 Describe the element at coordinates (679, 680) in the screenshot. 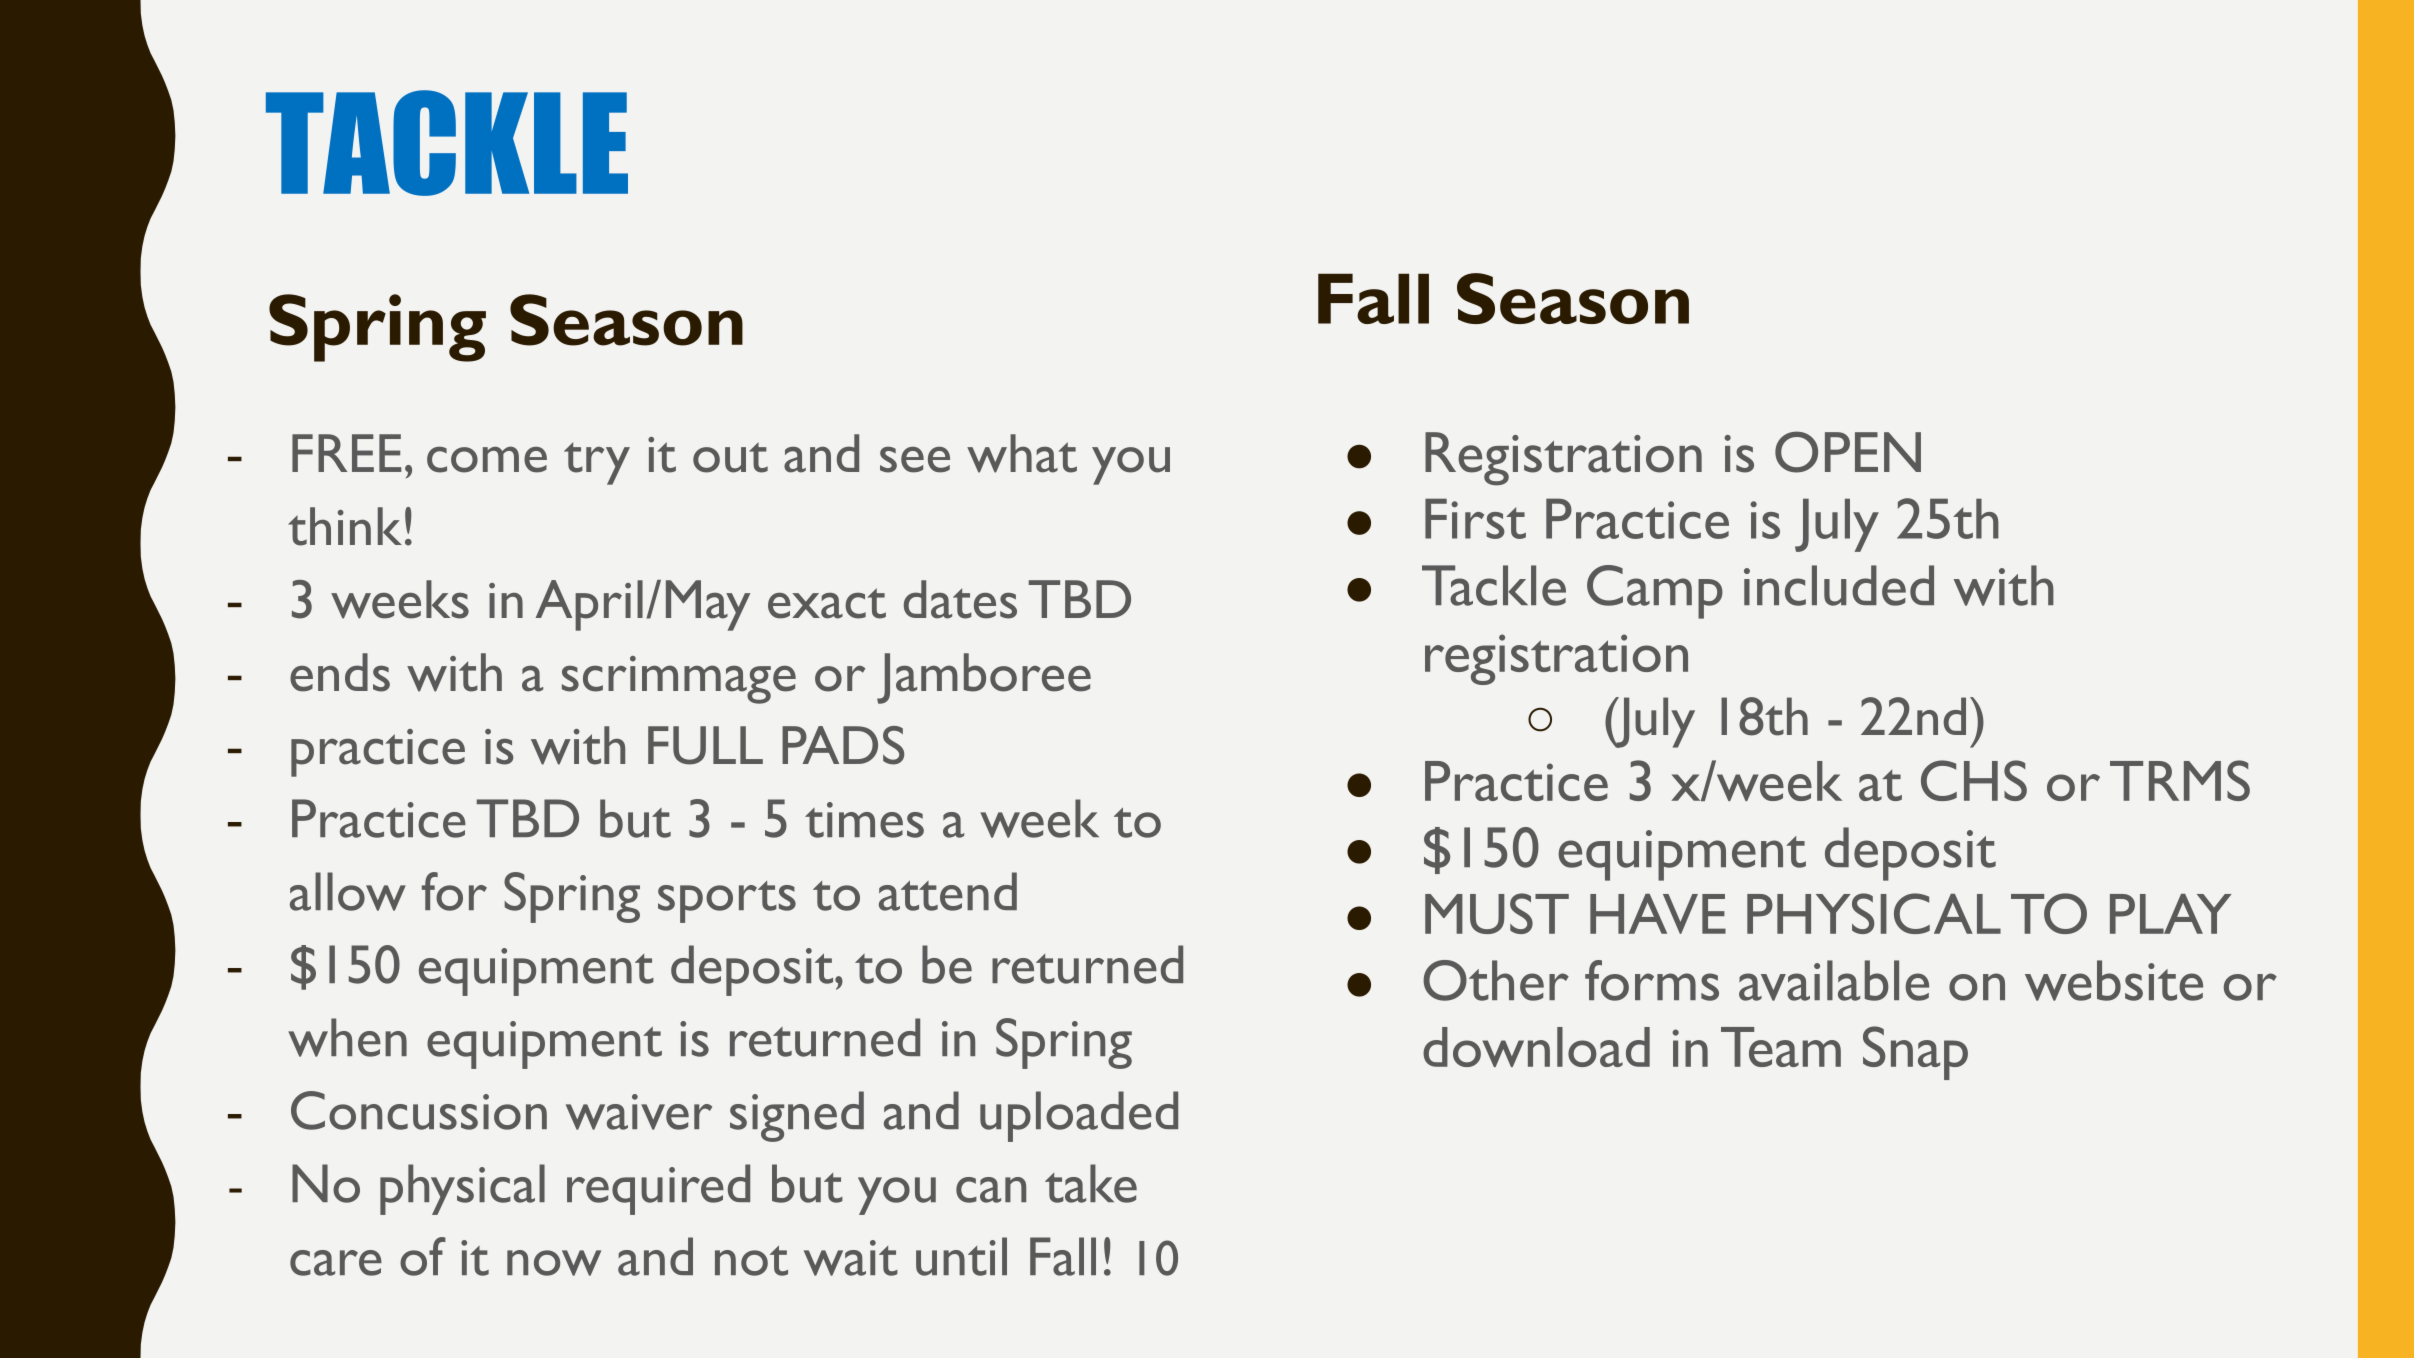

I see `scrimmage` at that location.
